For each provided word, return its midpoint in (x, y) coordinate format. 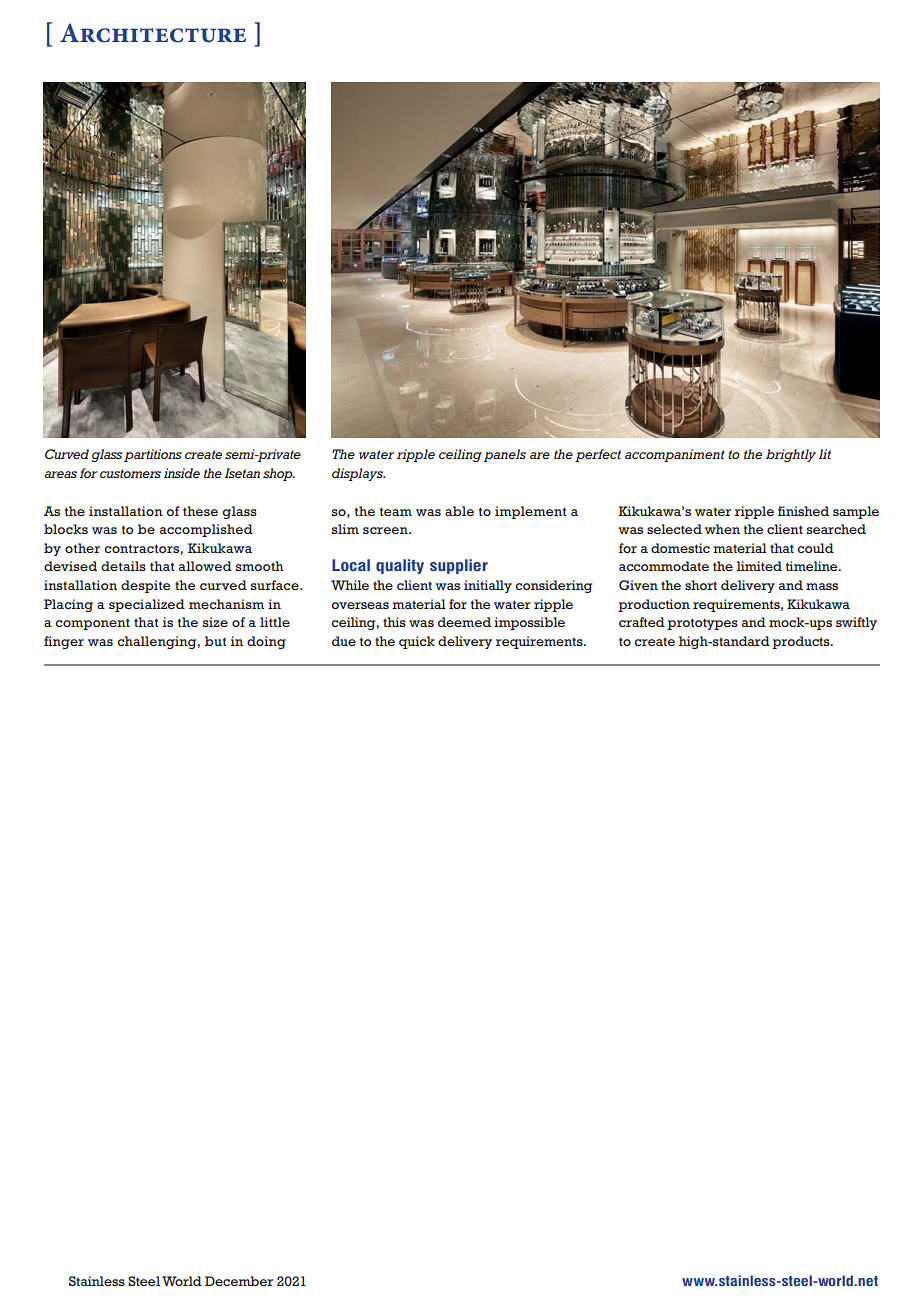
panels (505, 455)
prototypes (702, 624)
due (344, 641)
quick (417, 642)
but (216, 641)
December (239, 1281)
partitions (153, 455)
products (802, 642)
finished (803, 511)
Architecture (153, 33)
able (459, 511)
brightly (791, 455)
